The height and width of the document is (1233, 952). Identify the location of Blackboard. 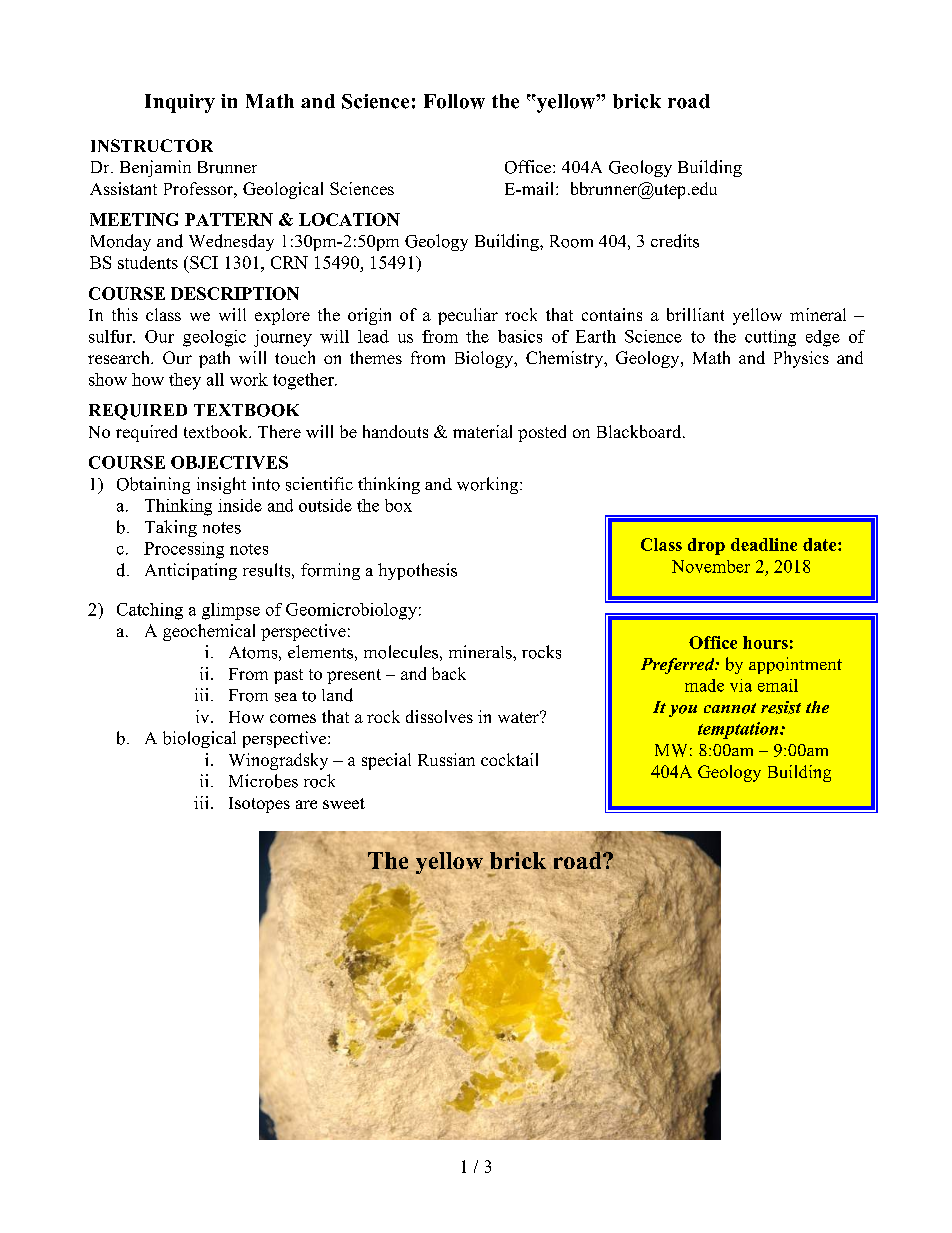
(640, 431).
